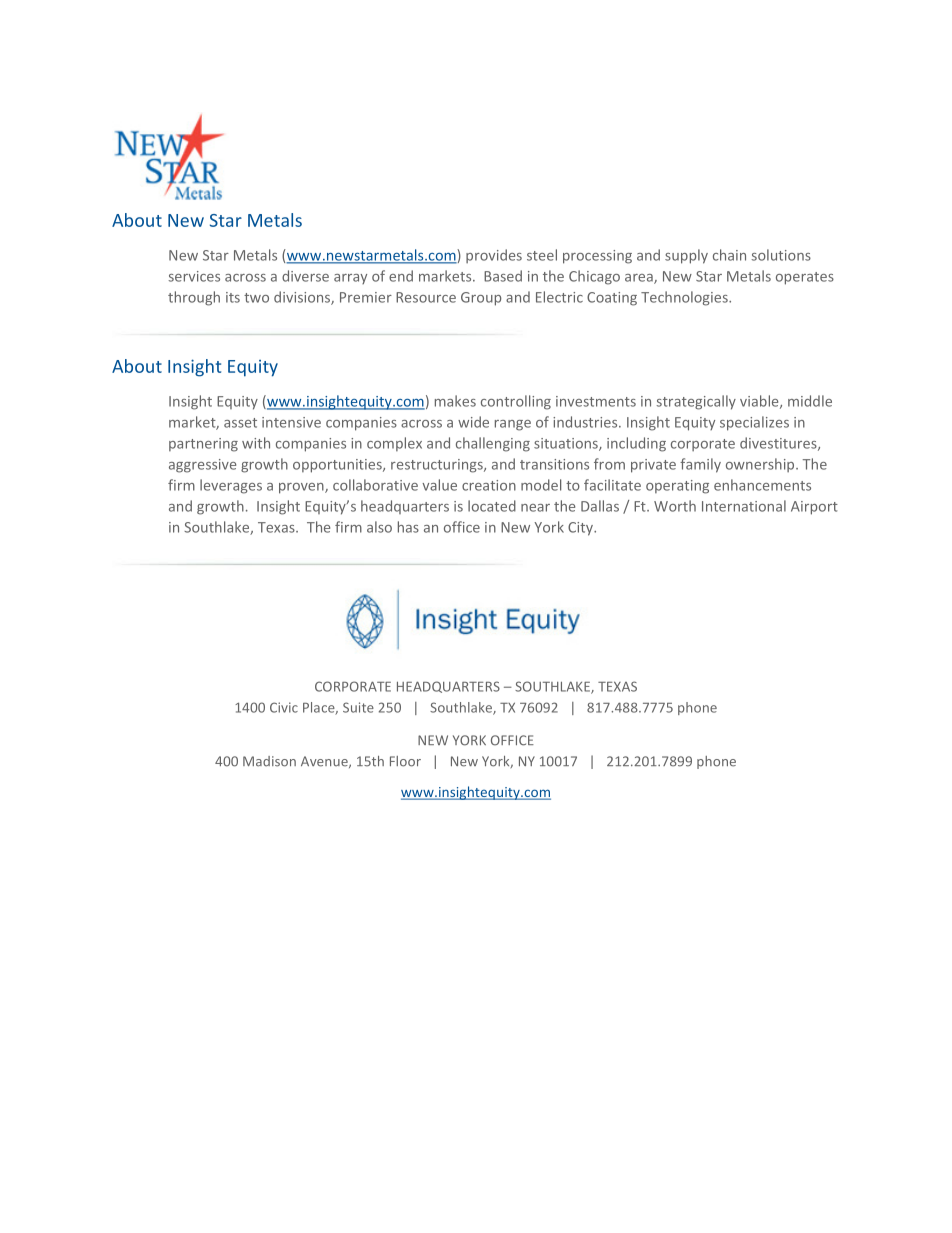  I want to click on chain, so click(729, 255).
